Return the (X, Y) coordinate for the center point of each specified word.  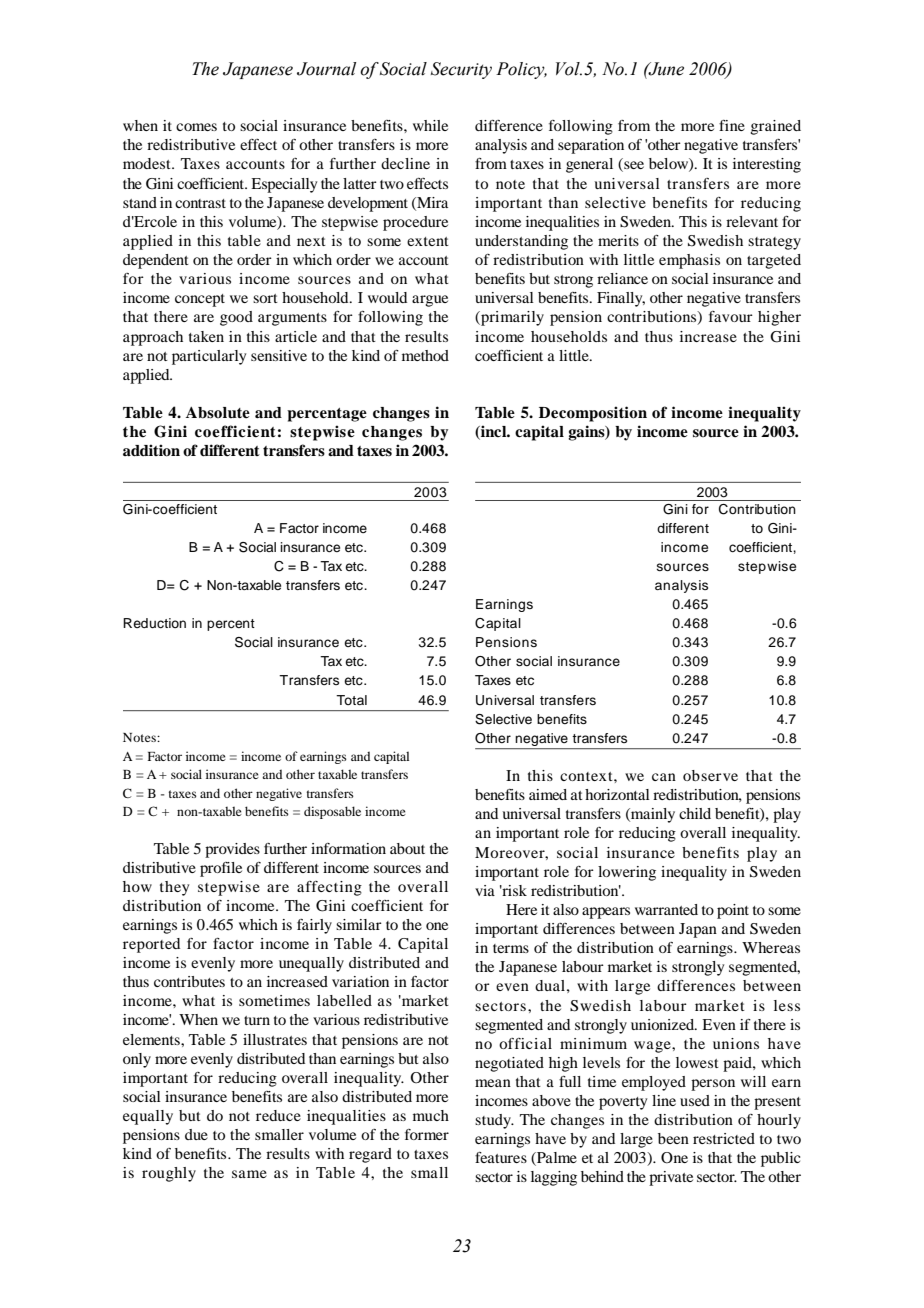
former (427, 1134)
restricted (724, 1138)
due (196, 1134)
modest (148, 163)
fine (732, 125)
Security (461, 70)
